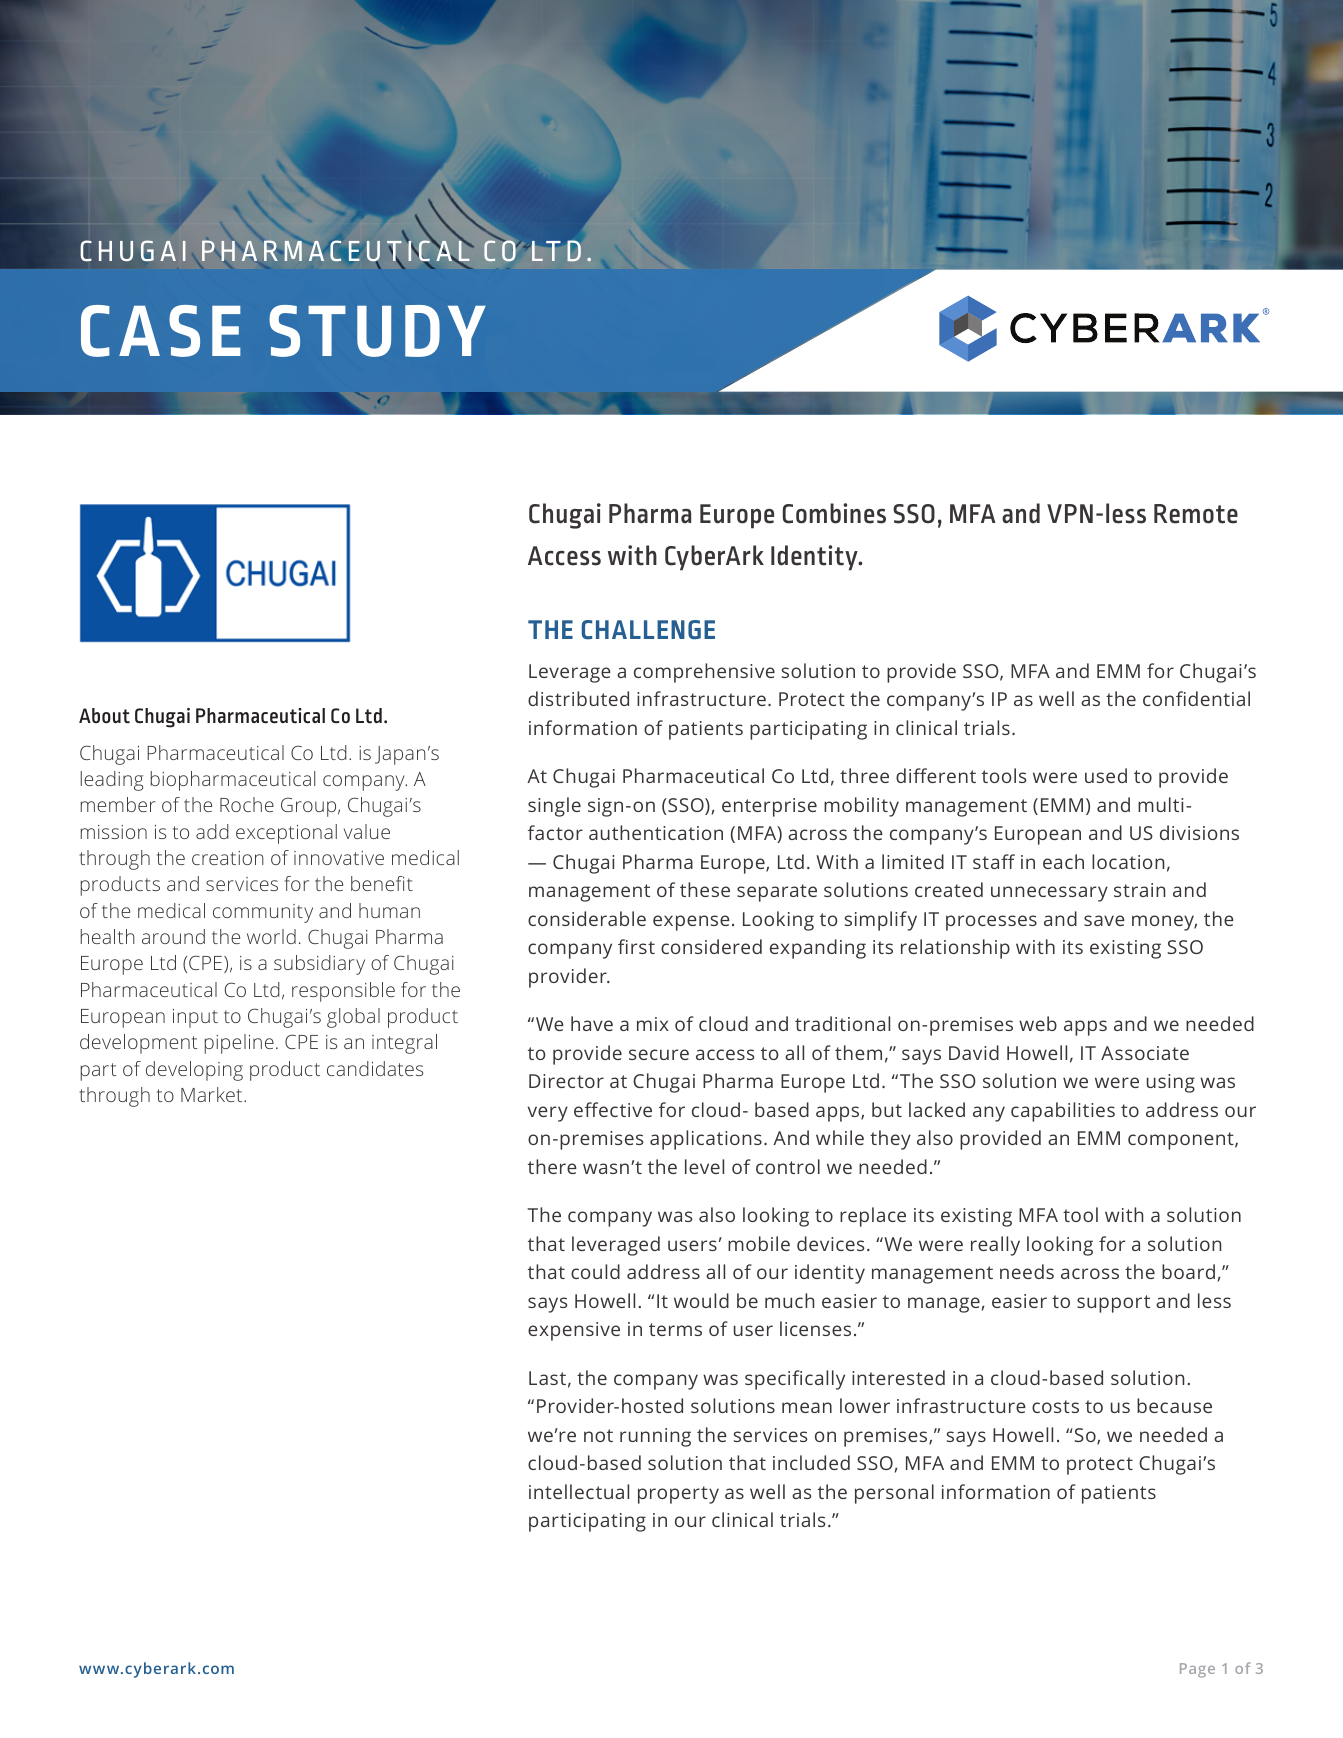 The width and height of the image is (1343, 1738). Describe the element at coordinates (675, 1329) in the image. I see `terms` at that location.
